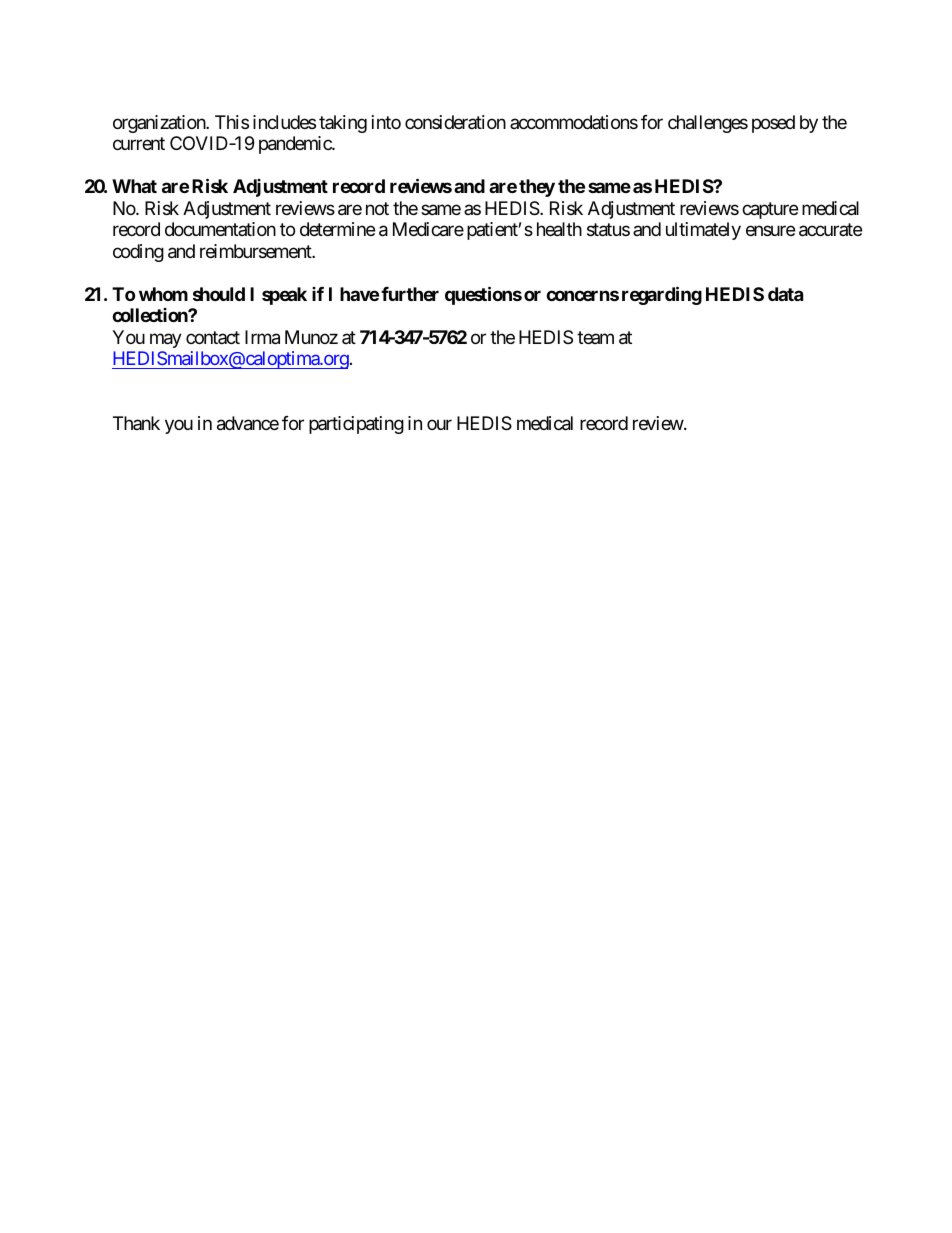  What do you see at coordinates (134, 186) in the image?
I see `What` at bounding box center [134, 186].
